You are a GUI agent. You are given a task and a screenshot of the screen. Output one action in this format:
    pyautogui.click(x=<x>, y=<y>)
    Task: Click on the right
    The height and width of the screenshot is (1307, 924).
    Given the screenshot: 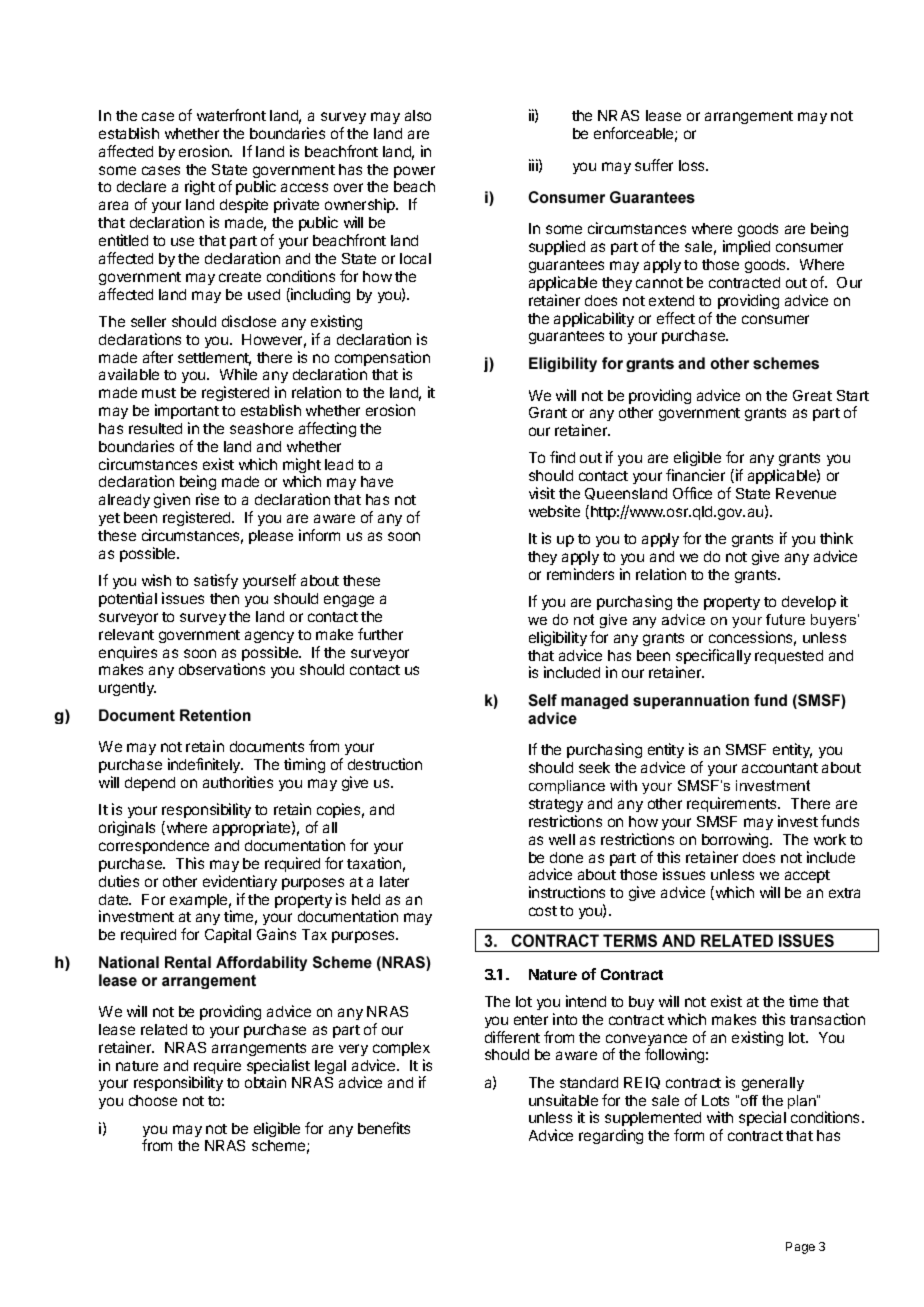 What is the action you would take?
    pyautogui.click(x=200, y=187)
